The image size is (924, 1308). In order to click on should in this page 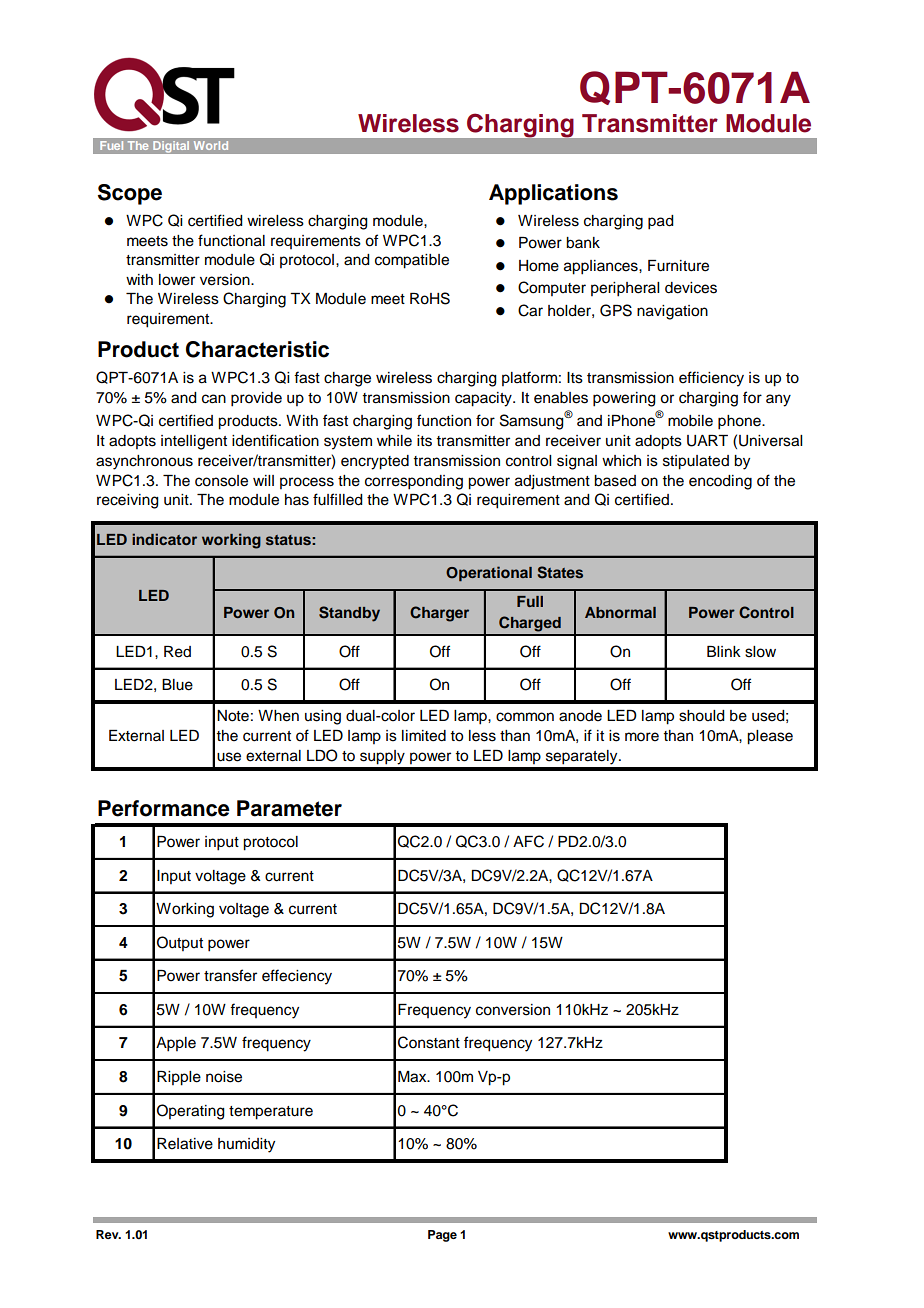, I will do `click(702, 716)`.
